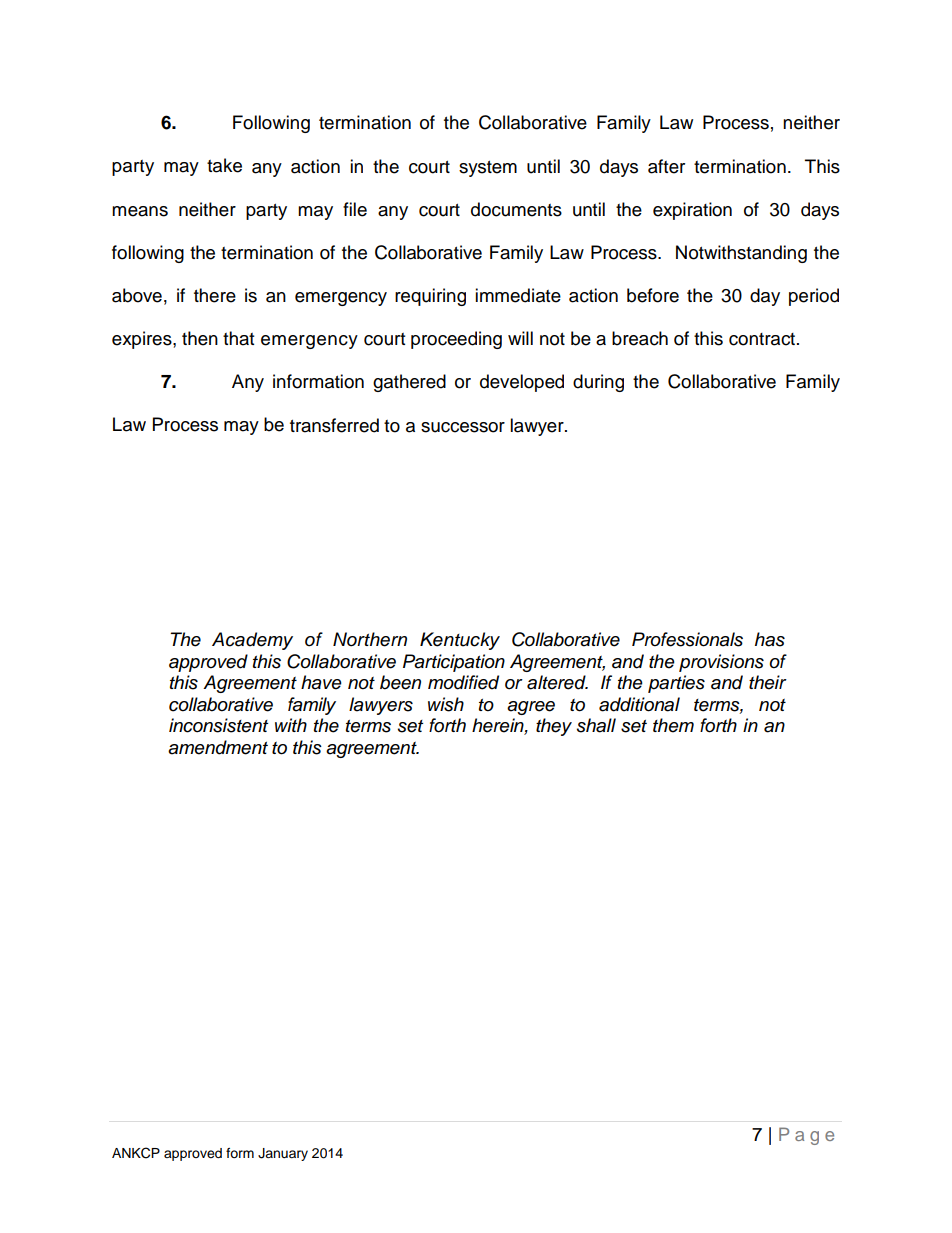 This image has width=952, height=1233. What do you see at coordinates (673, 725) in the image?
I see `them` at bounding box center [673, 725].
